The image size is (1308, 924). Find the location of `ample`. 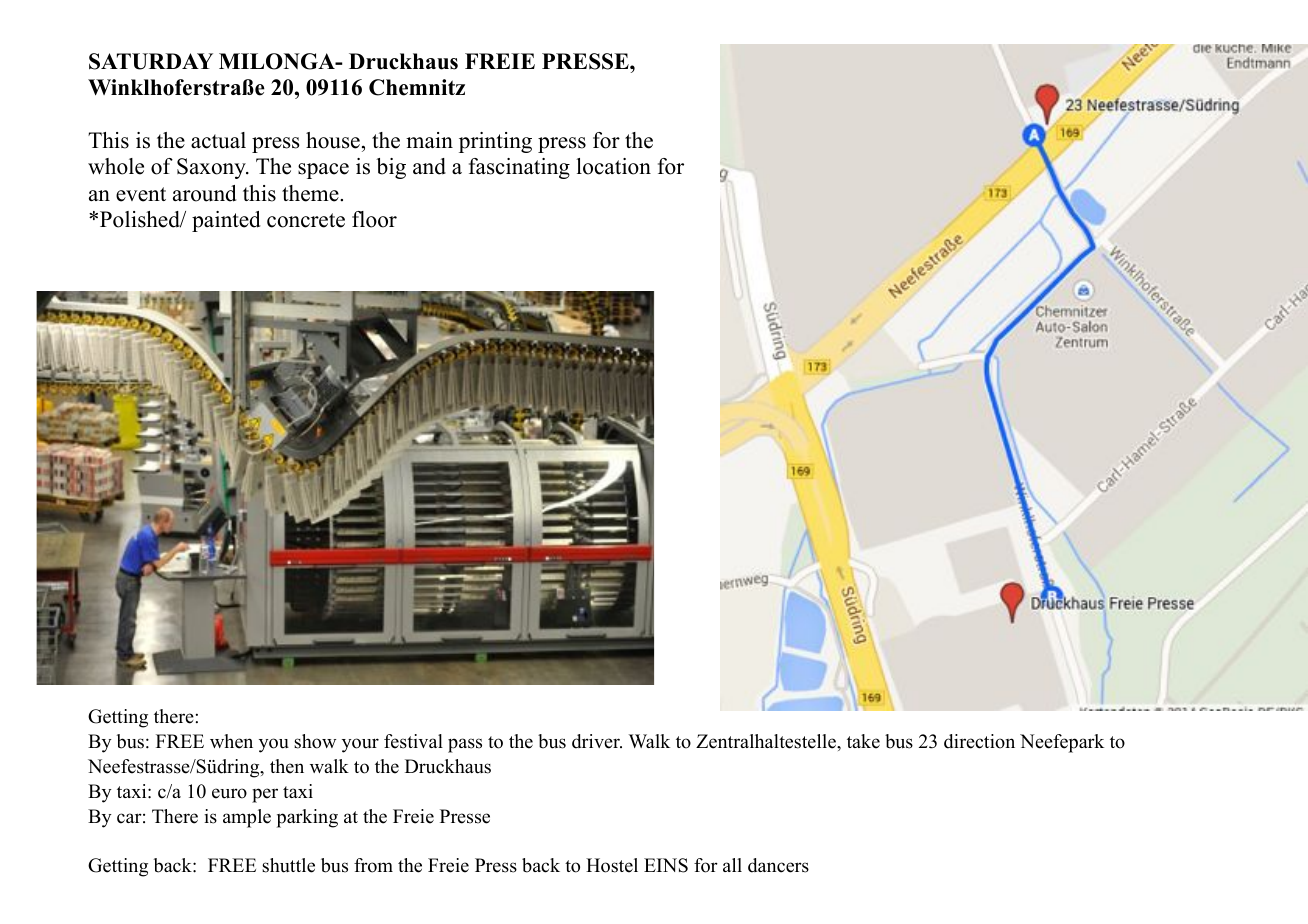

ample is located at coordinates (247, 818).
